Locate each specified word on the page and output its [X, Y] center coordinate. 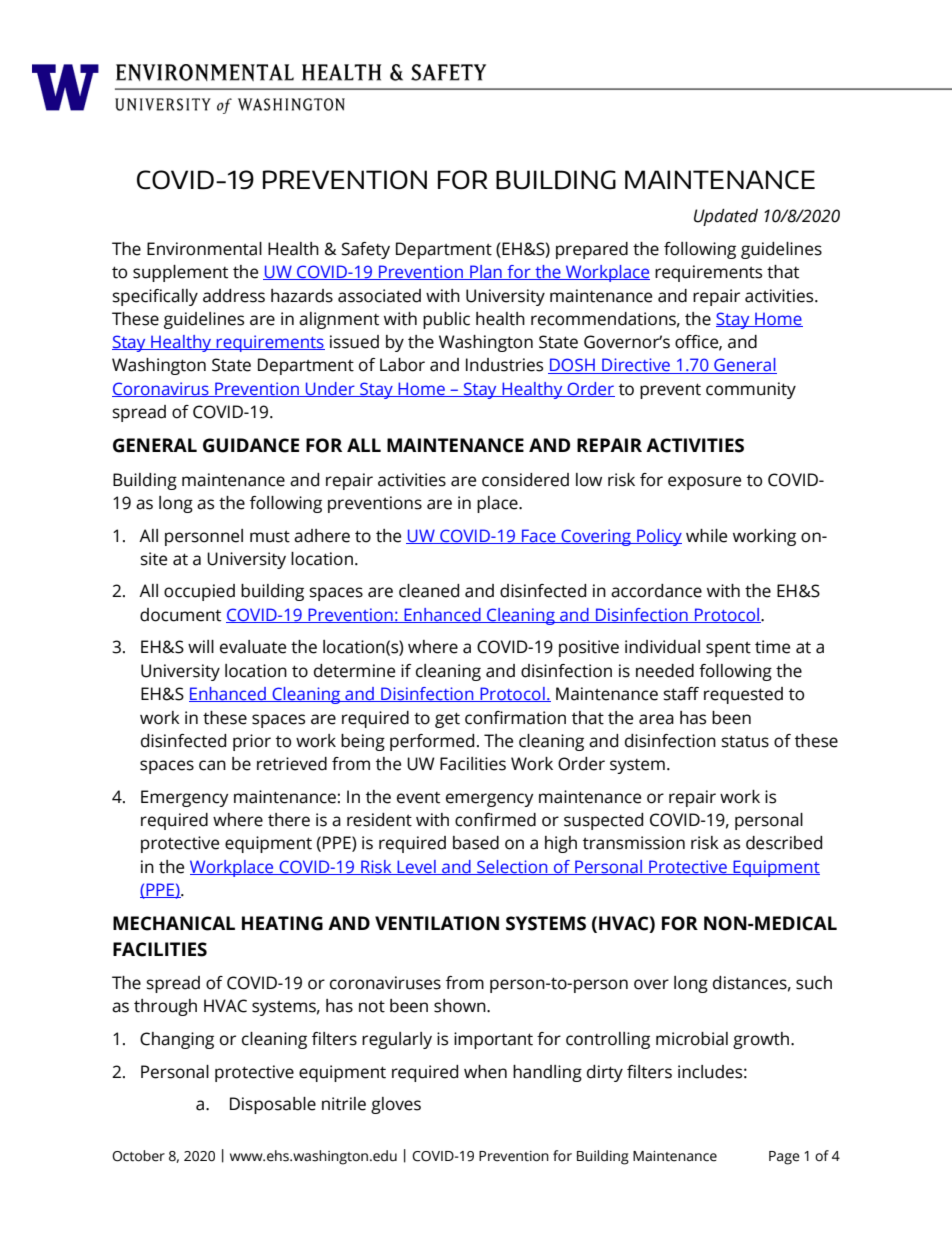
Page [784, 1158]
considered [525, 480]
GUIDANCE [251, 445]
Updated [726, 217]
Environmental [204, 249]
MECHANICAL [174, 923]
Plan [486, 272]
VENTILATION [437, 923]
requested [743, 695]
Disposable [273, 1105]
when [485, 1072]
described [784, 843]
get [447, 720]
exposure [704, 483]
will [201, 646]
